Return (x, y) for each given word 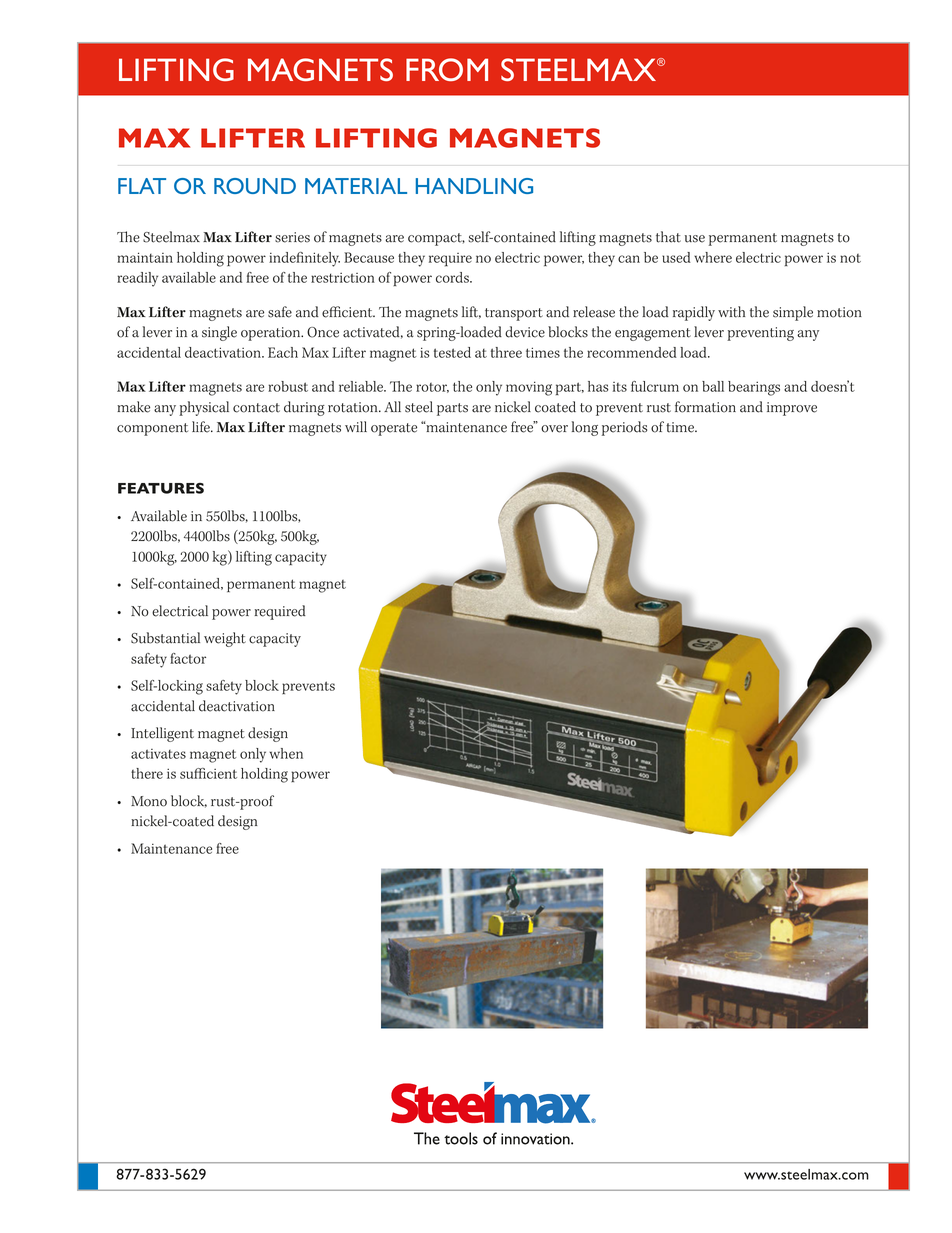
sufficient (208, 773)
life (202, 427)
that (668, 237)
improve (792, 409)
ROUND (255, 186)
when (286, 753)
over (554, 429)
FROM (447, 69)
